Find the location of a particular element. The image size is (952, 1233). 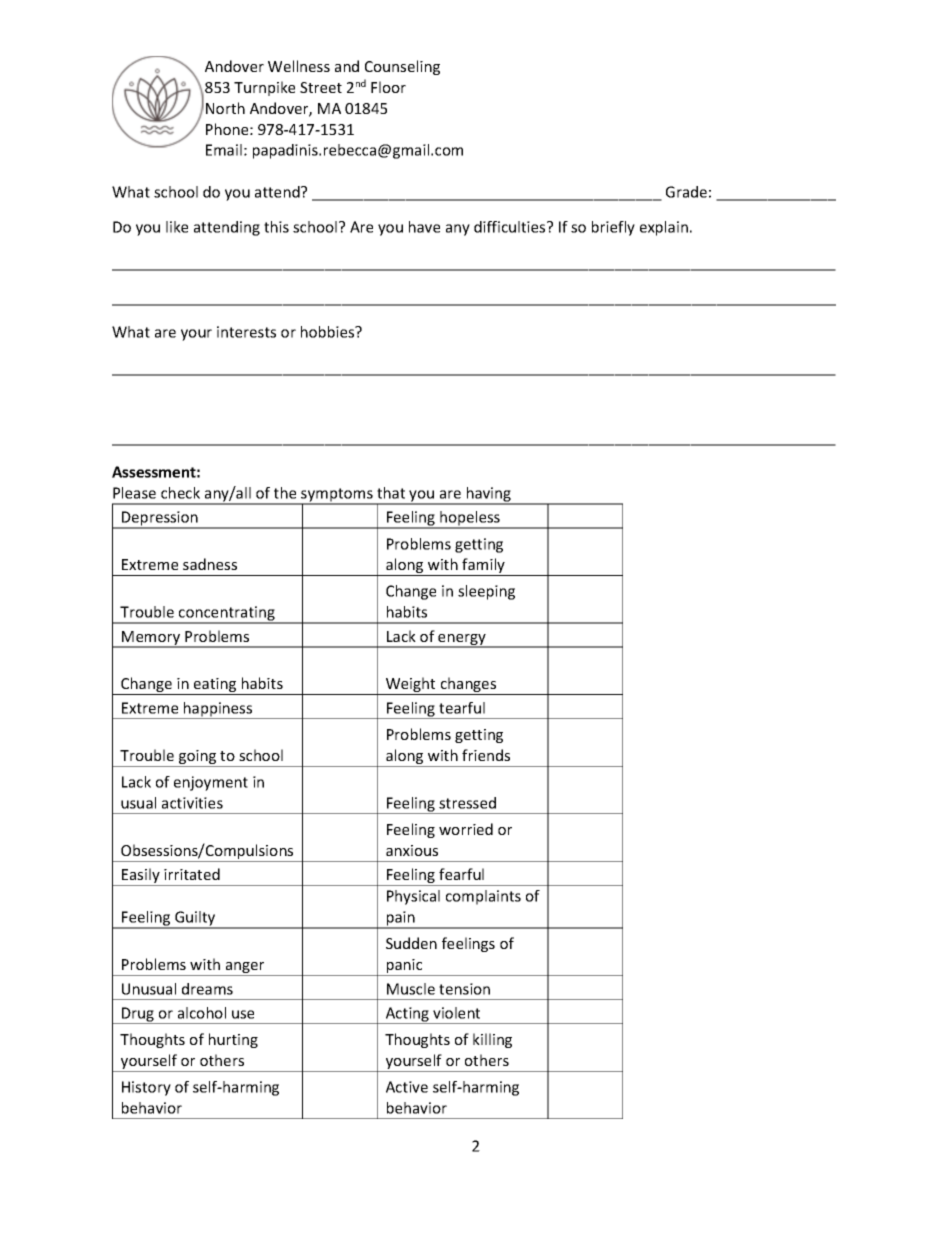

briefly is located at coordinates (613, 228).
